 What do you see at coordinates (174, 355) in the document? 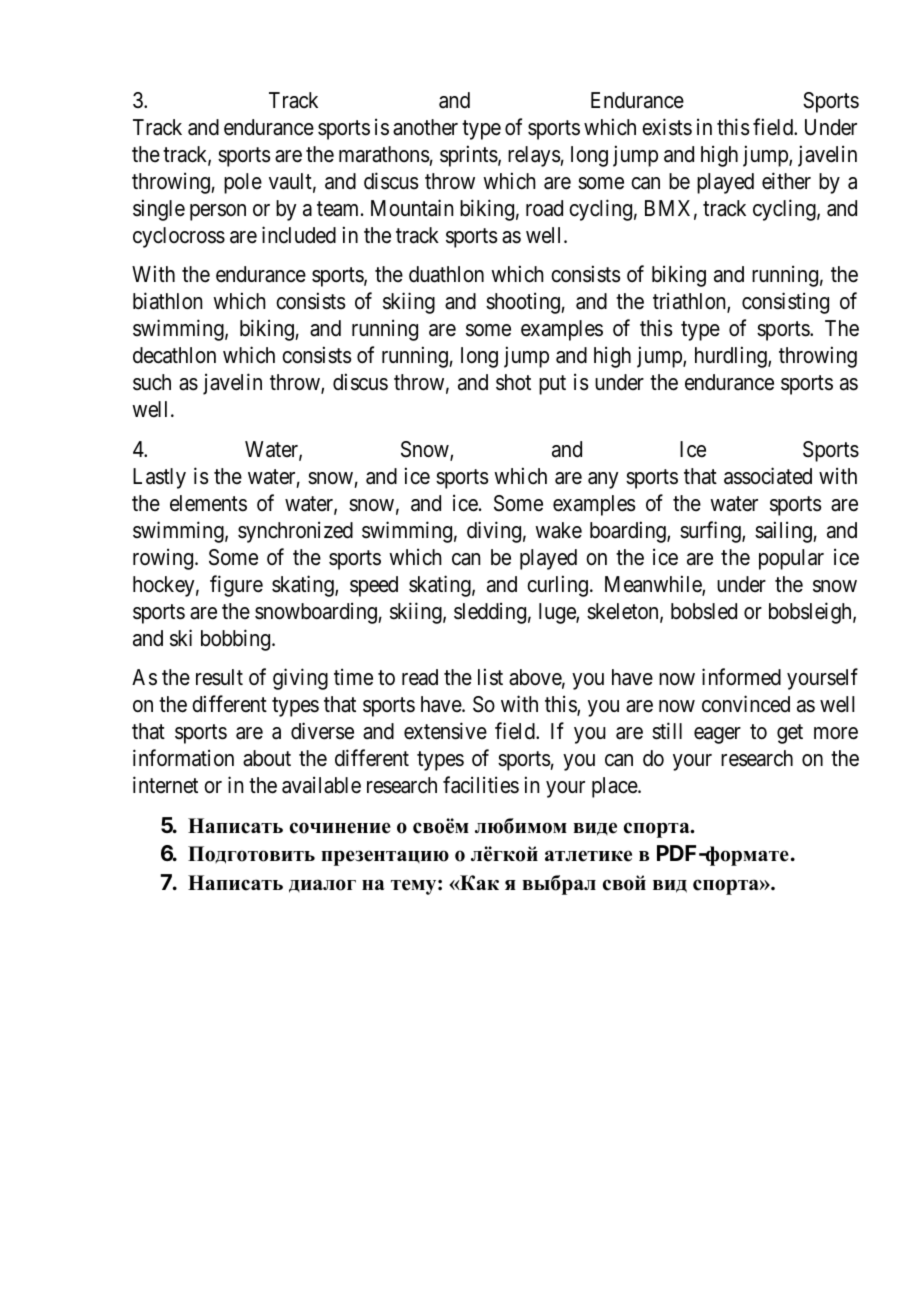
I see `decathlon` at bounding box center [174, 355].
